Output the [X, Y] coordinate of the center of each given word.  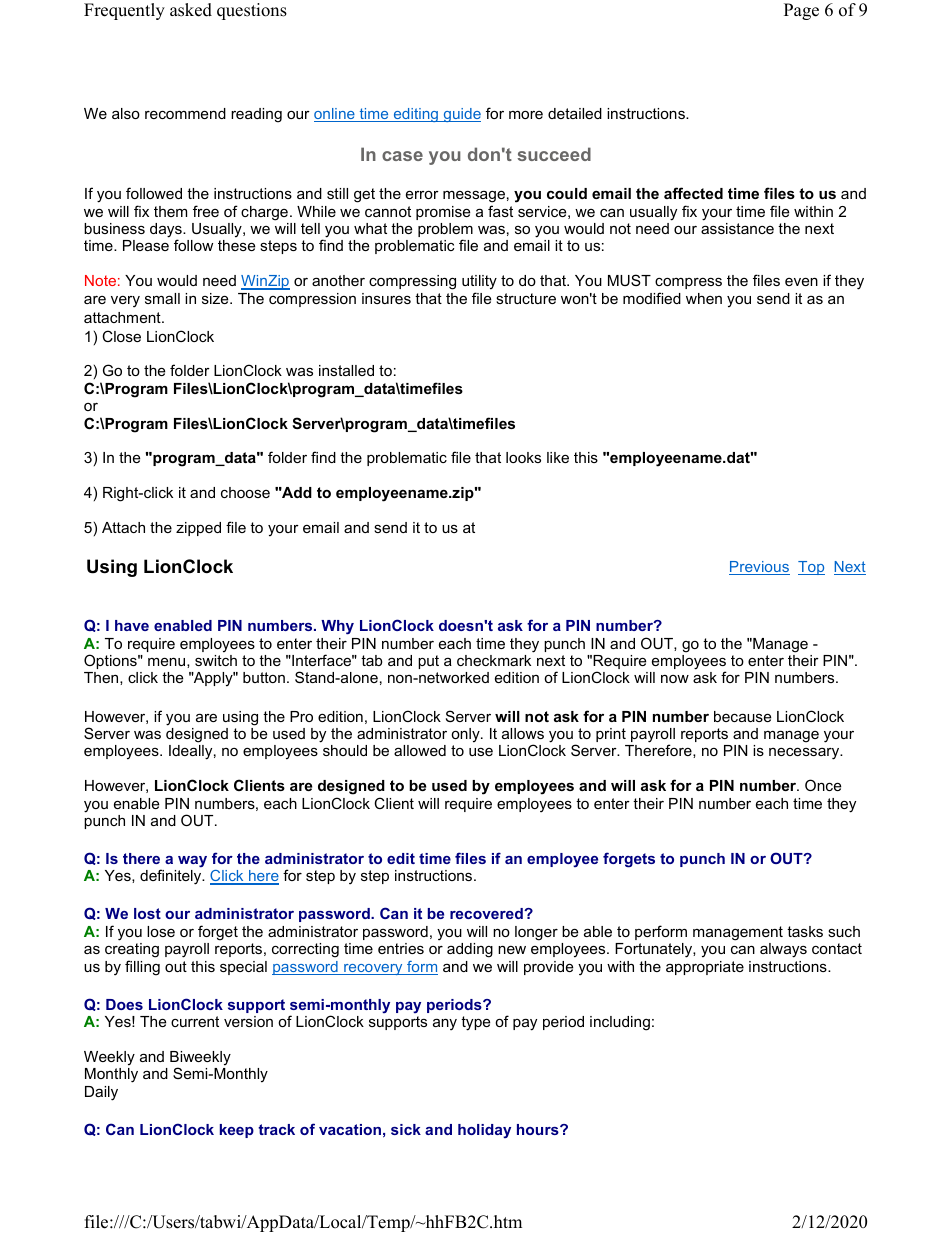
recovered [487, 913]
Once [823, 785]
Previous [759, 568]
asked [191, 10]
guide [461, 115]
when [704, 298]
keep [237, 1131]
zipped [198, 529]
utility [479, 282]
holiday [484, 1131]
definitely [172, 877]
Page [801, 11]
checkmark [494, 660]
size [216, 298]
